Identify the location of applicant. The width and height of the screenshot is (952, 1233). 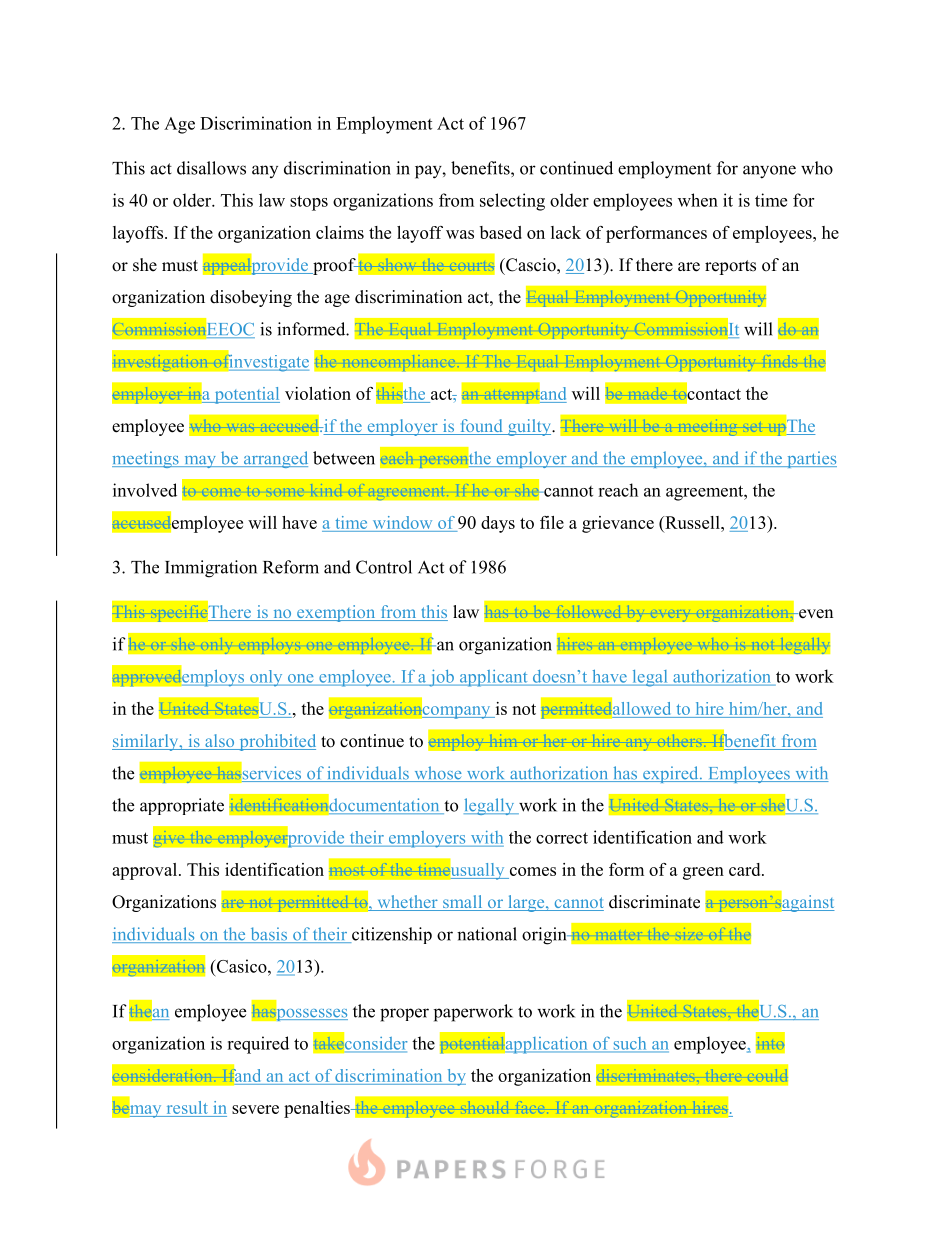
(493, 678).
